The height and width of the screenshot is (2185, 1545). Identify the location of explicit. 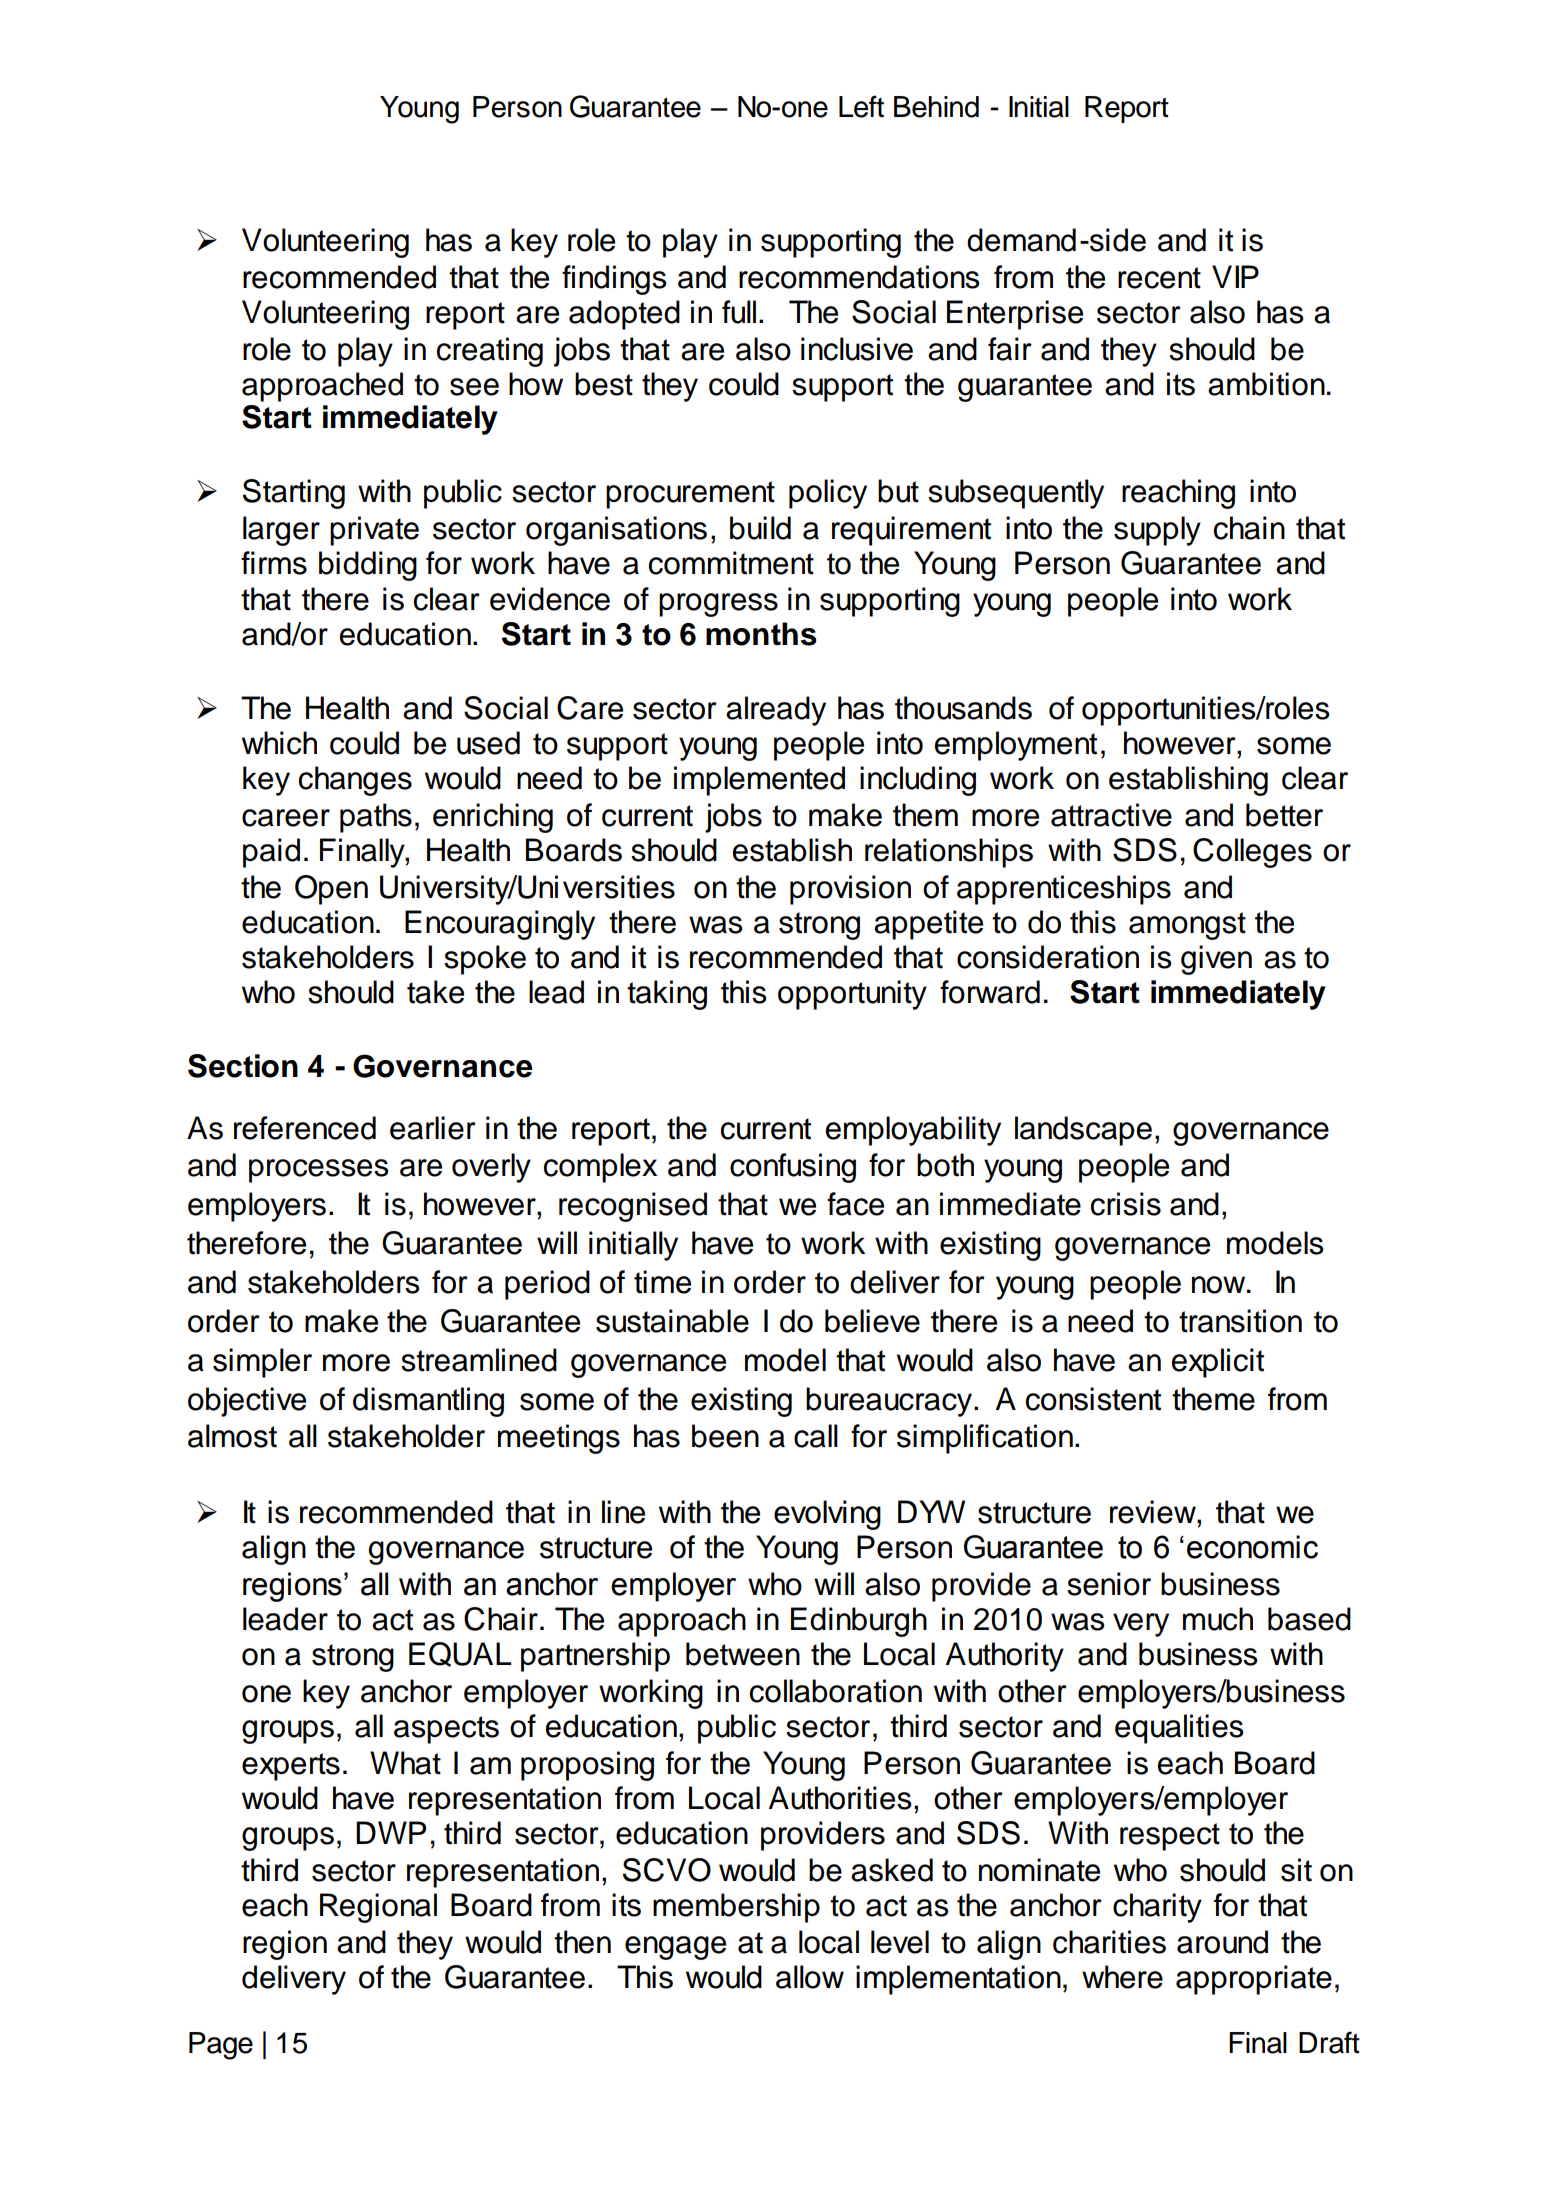
(1218, 1363).
